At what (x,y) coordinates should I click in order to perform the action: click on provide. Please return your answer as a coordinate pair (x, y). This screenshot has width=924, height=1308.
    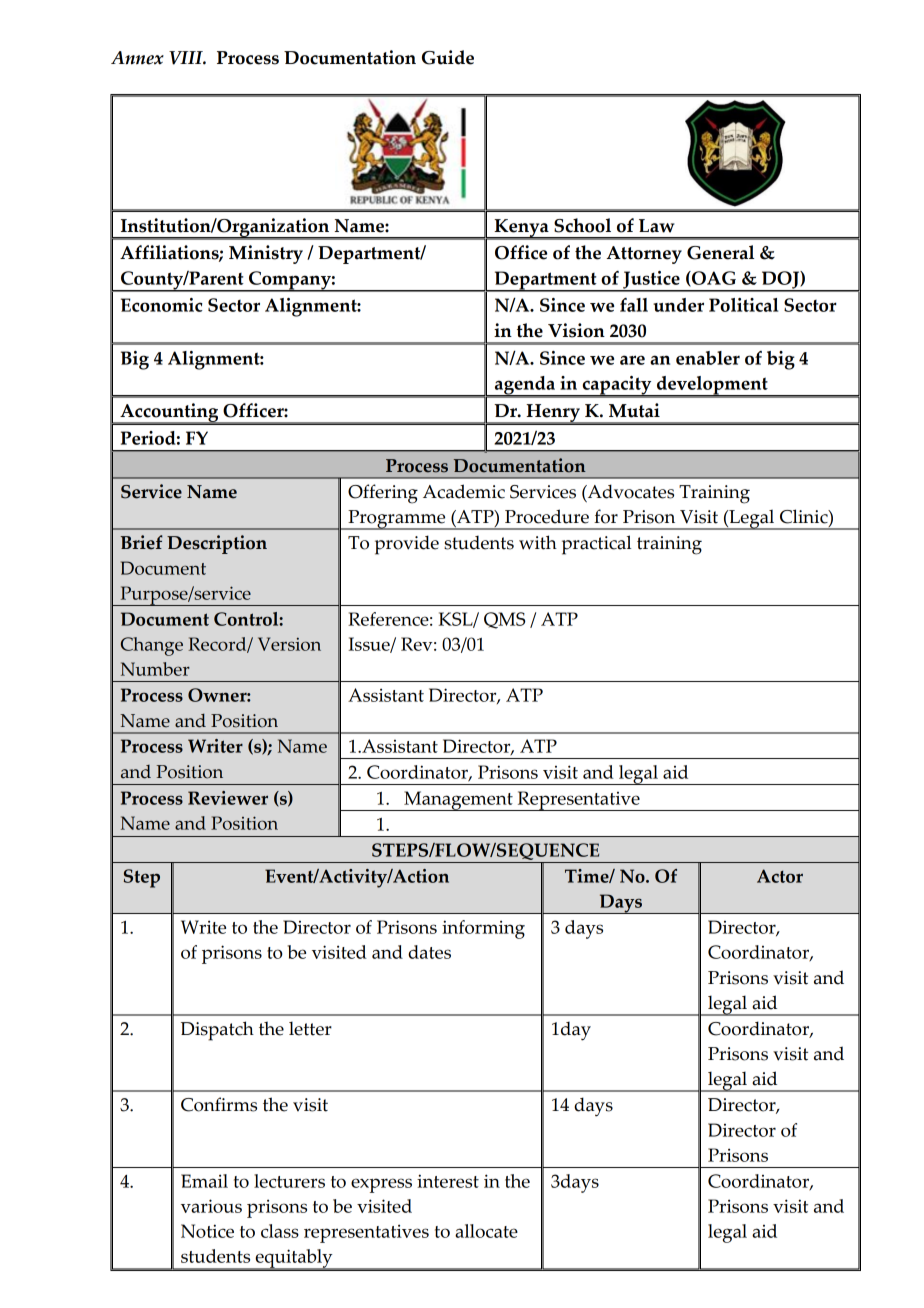
    Looking at the image, I should click on (407, 545).
